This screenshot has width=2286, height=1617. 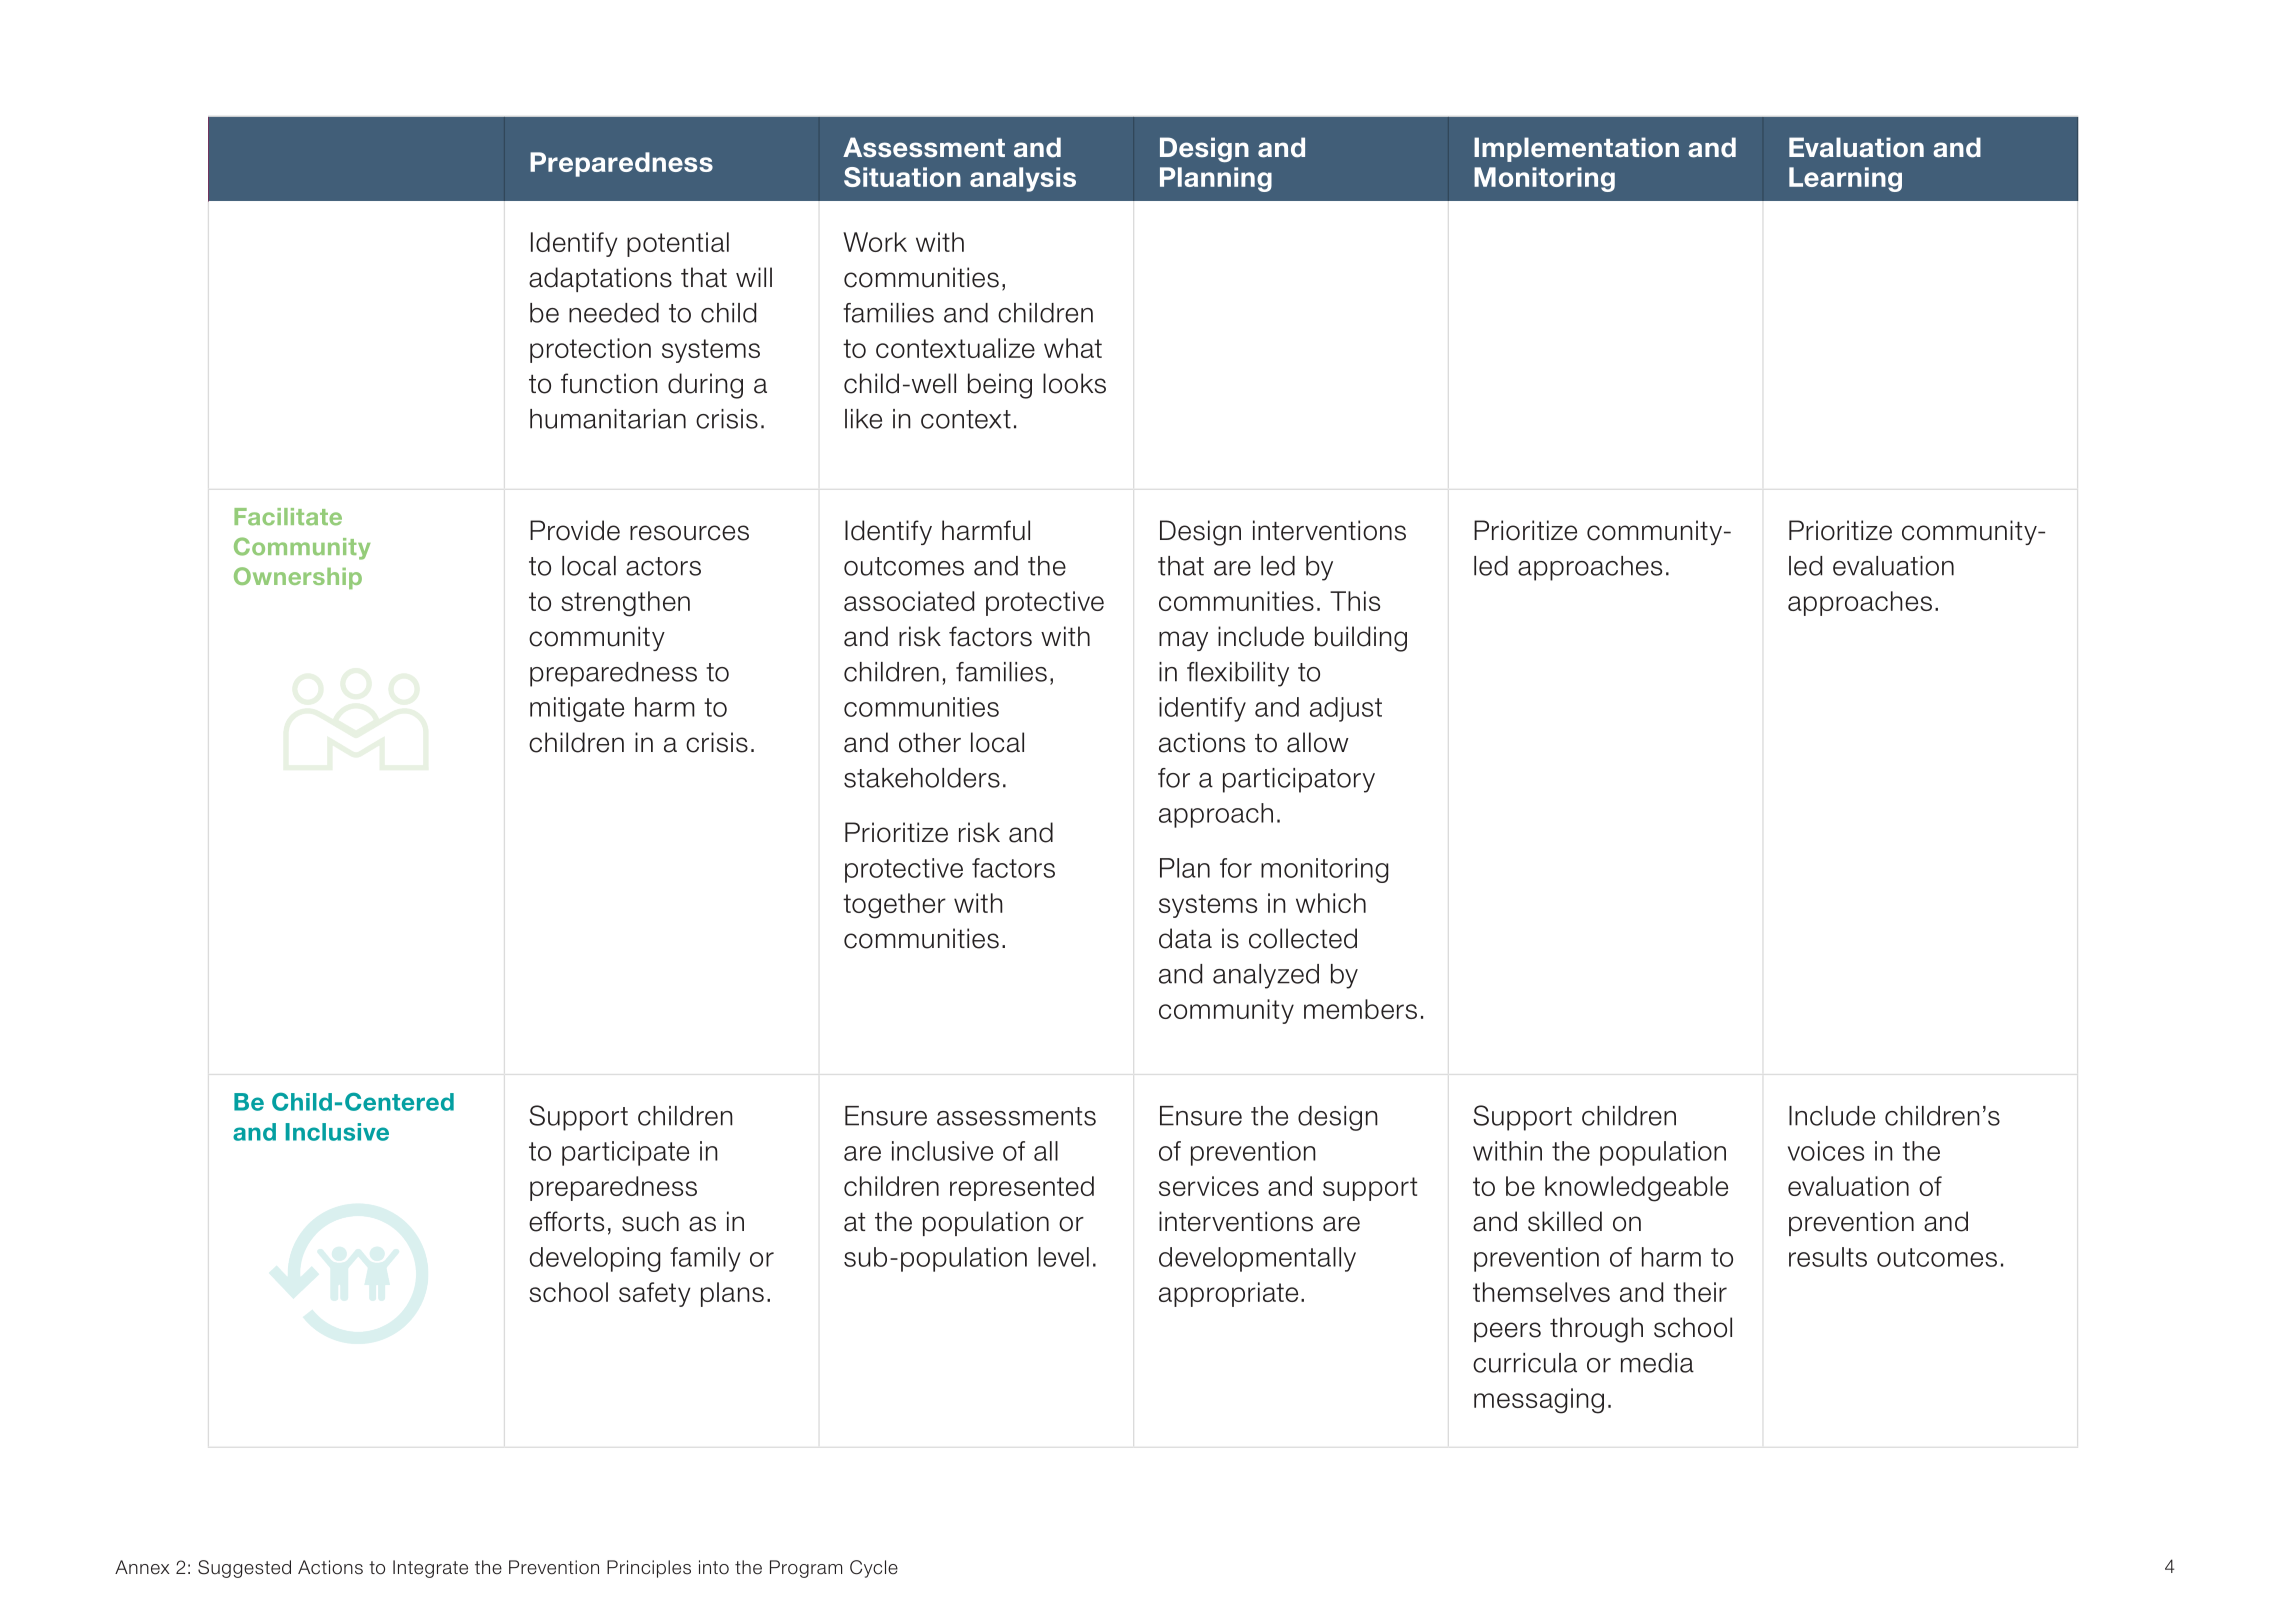 I want to click on mitigate, so click(x=577, y=709).
